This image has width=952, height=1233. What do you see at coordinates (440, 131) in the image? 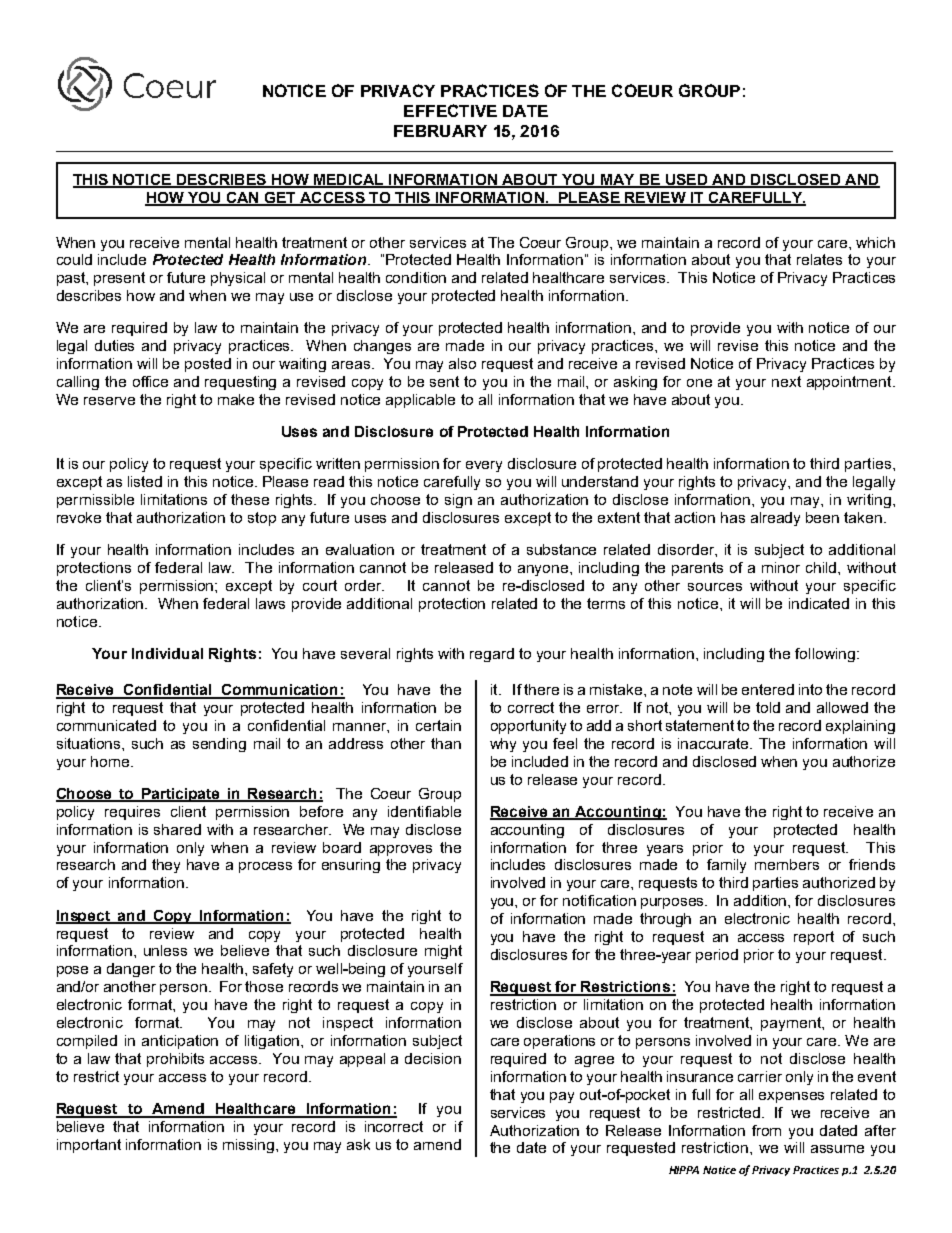
I see `FEBRUARY` at bounding box center [440, 131].
